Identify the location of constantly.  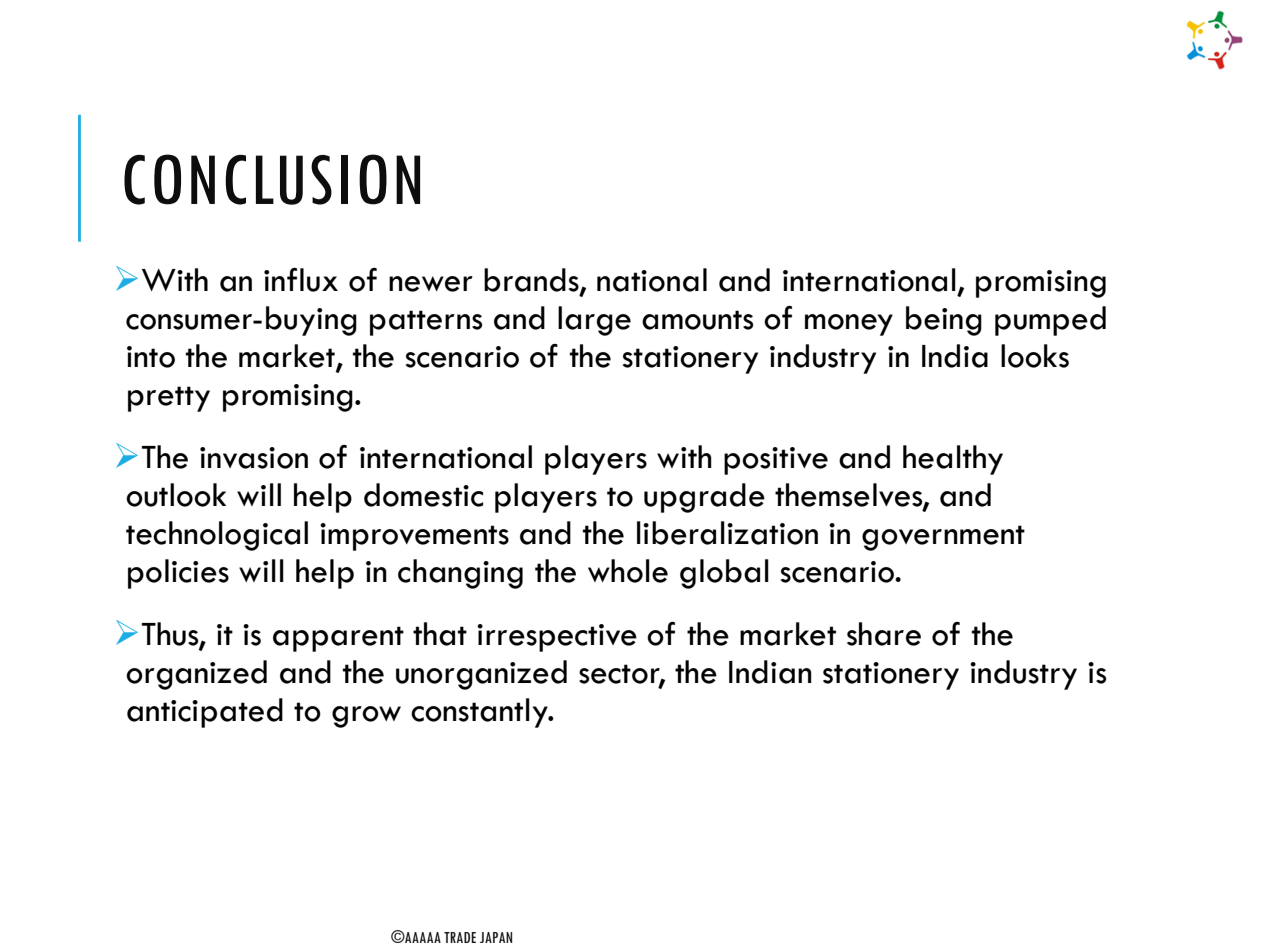
(480, 713).
